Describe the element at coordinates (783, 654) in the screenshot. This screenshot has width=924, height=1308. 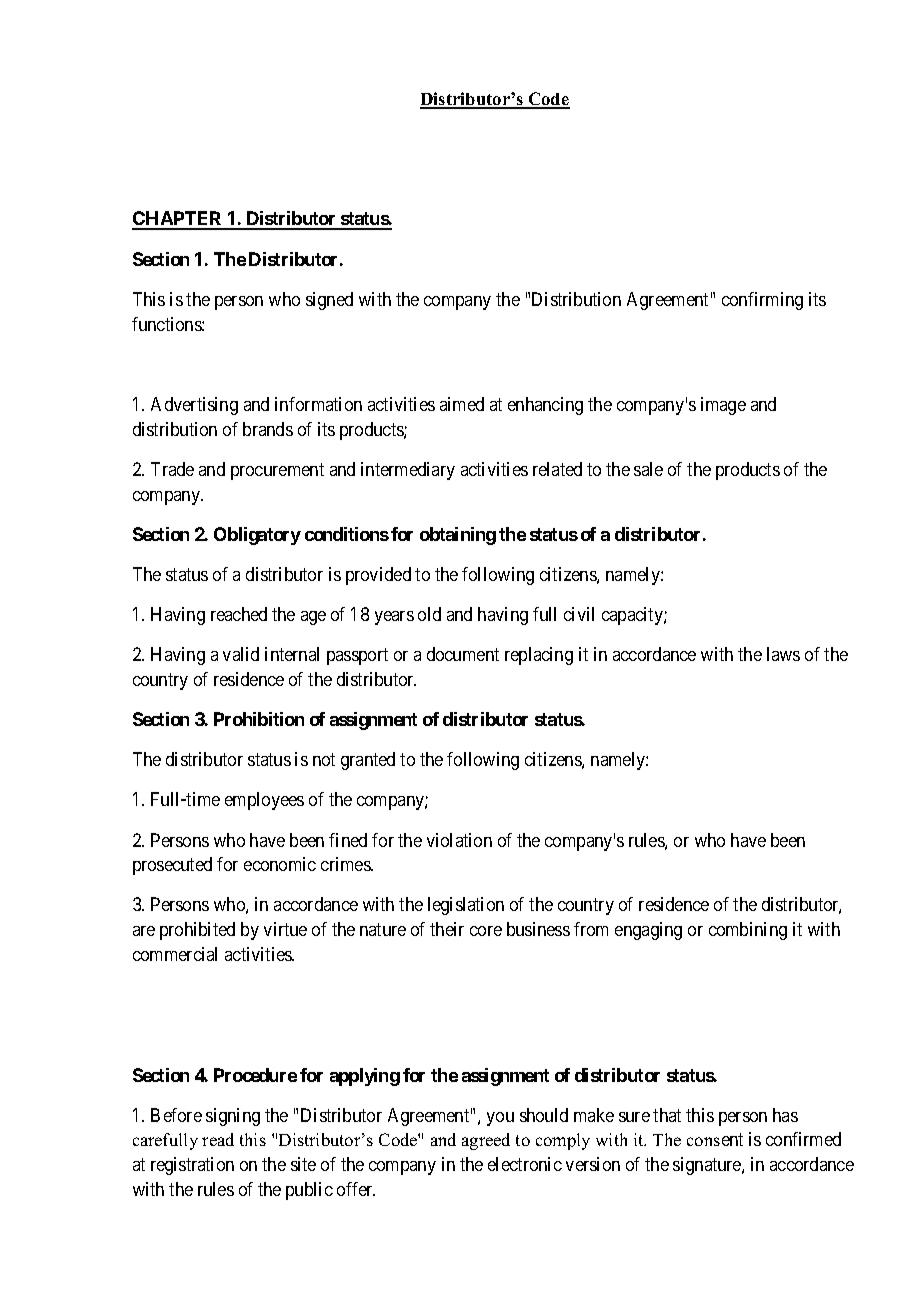
I see `laws` at that location.
